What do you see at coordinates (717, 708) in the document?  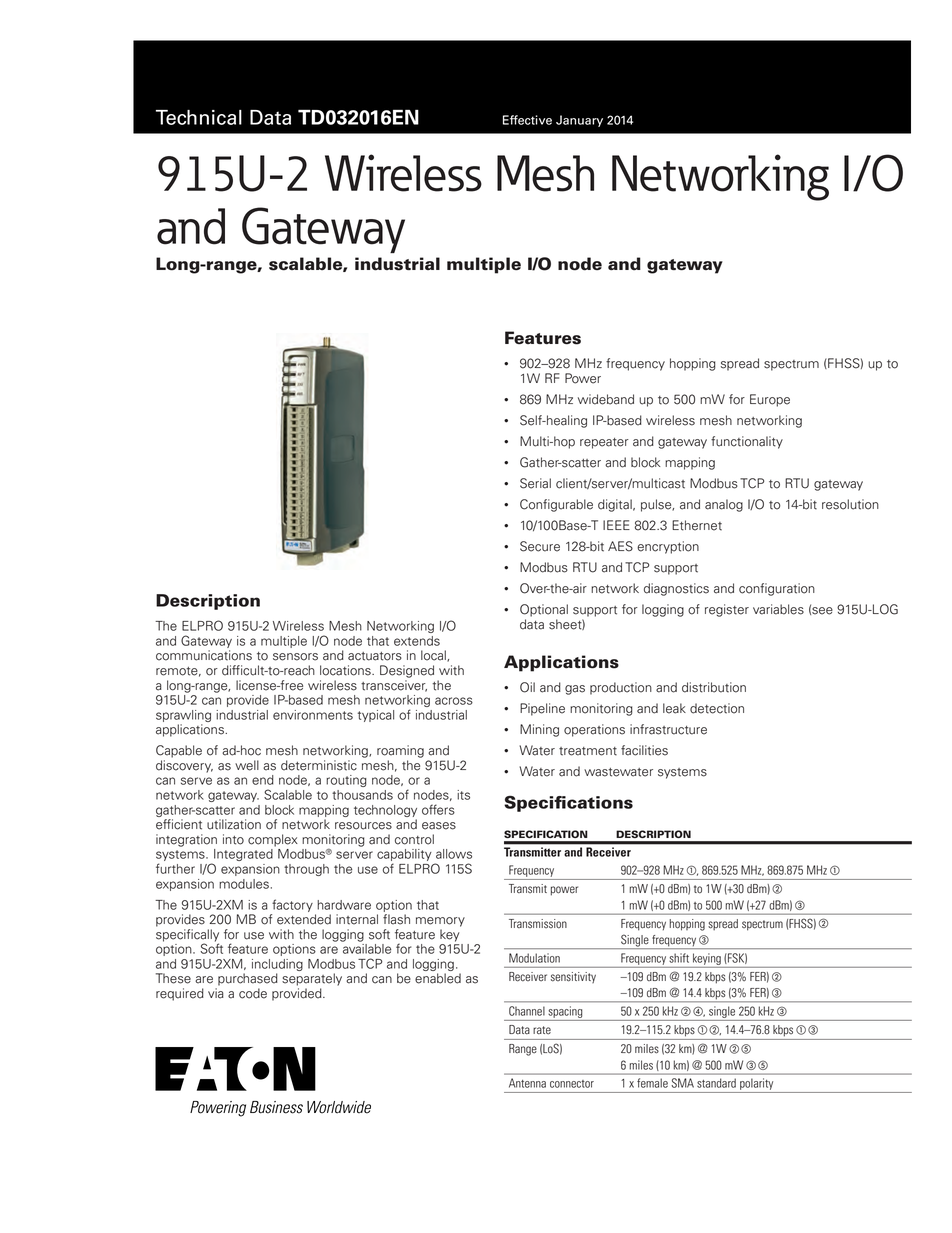 I see `detection` at bounding box center [717, 708].
